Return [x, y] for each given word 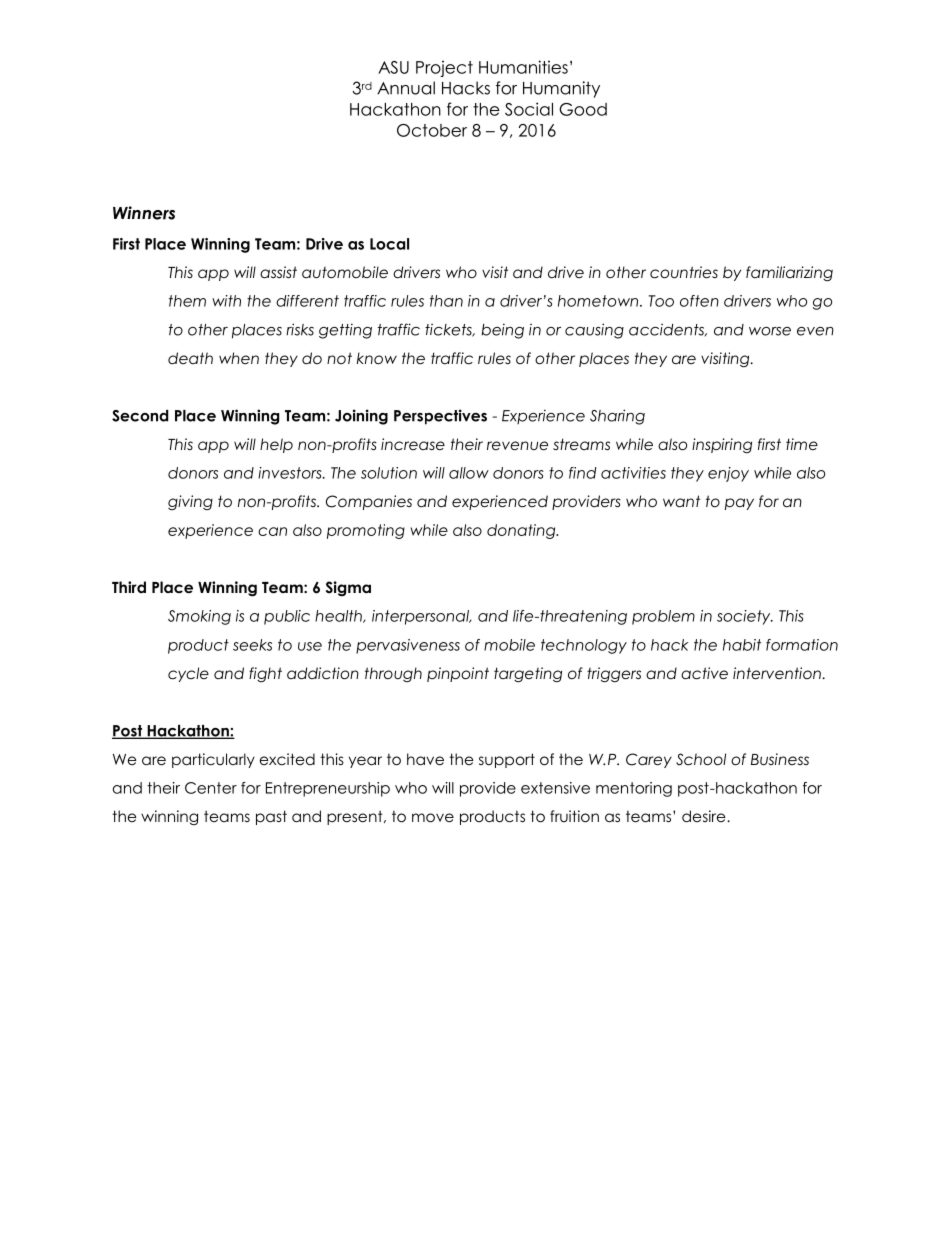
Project [444, 68]
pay [739, 504]
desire [705, 816]
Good [583, 109]
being [502, 331]
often [699, 301]
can [272, 531]
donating [522, 531]
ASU [393, 67]
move [433, 818]
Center [211, 788]
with [226, 301]
